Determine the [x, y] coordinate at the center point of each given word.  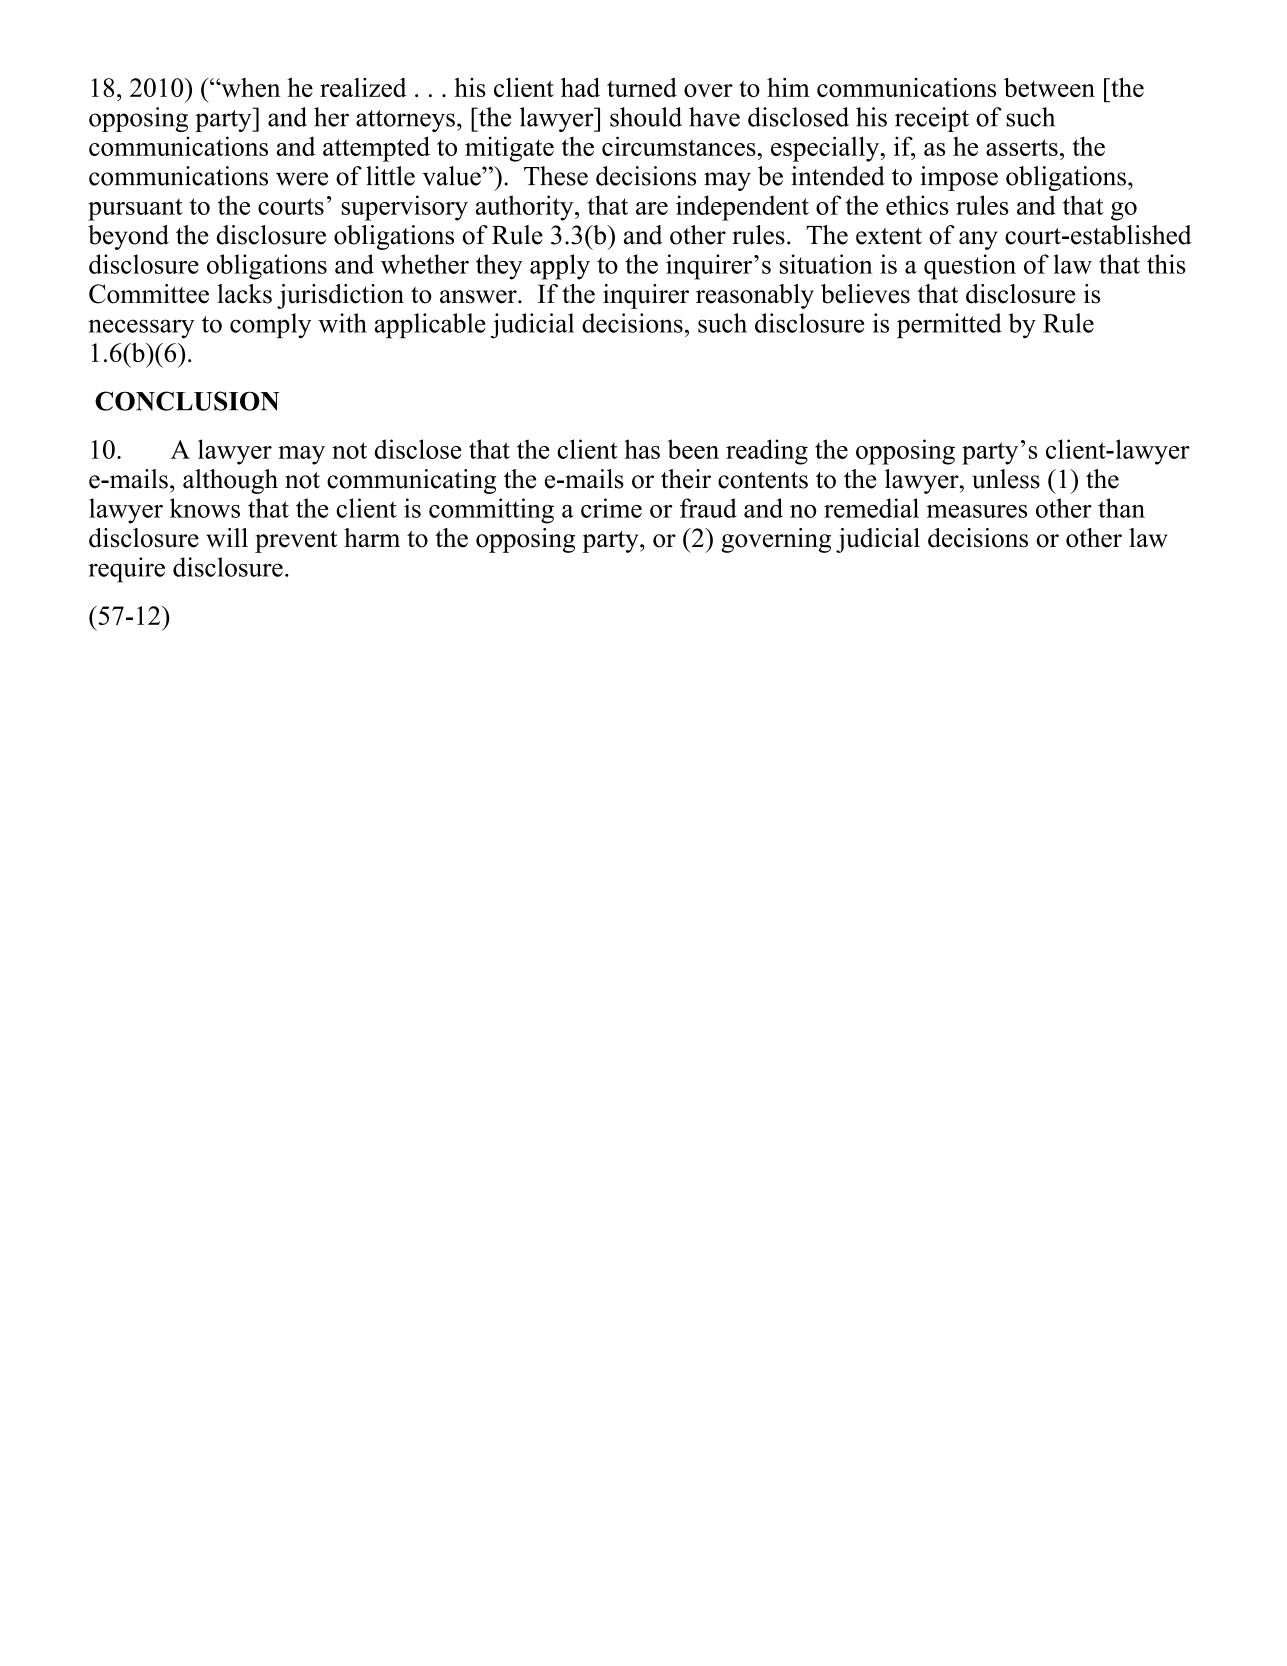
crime [611, 508]
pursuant [135, 209]
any [978, 240]
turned [642, 87]
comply [270, 326]
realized [363, 87]
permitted [949, 326]
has [642, 449]
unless [1006, 479]
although [230, 481]
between [1049, 87]
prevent [296, 542]
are [652, 208]
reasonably [755, 296]
